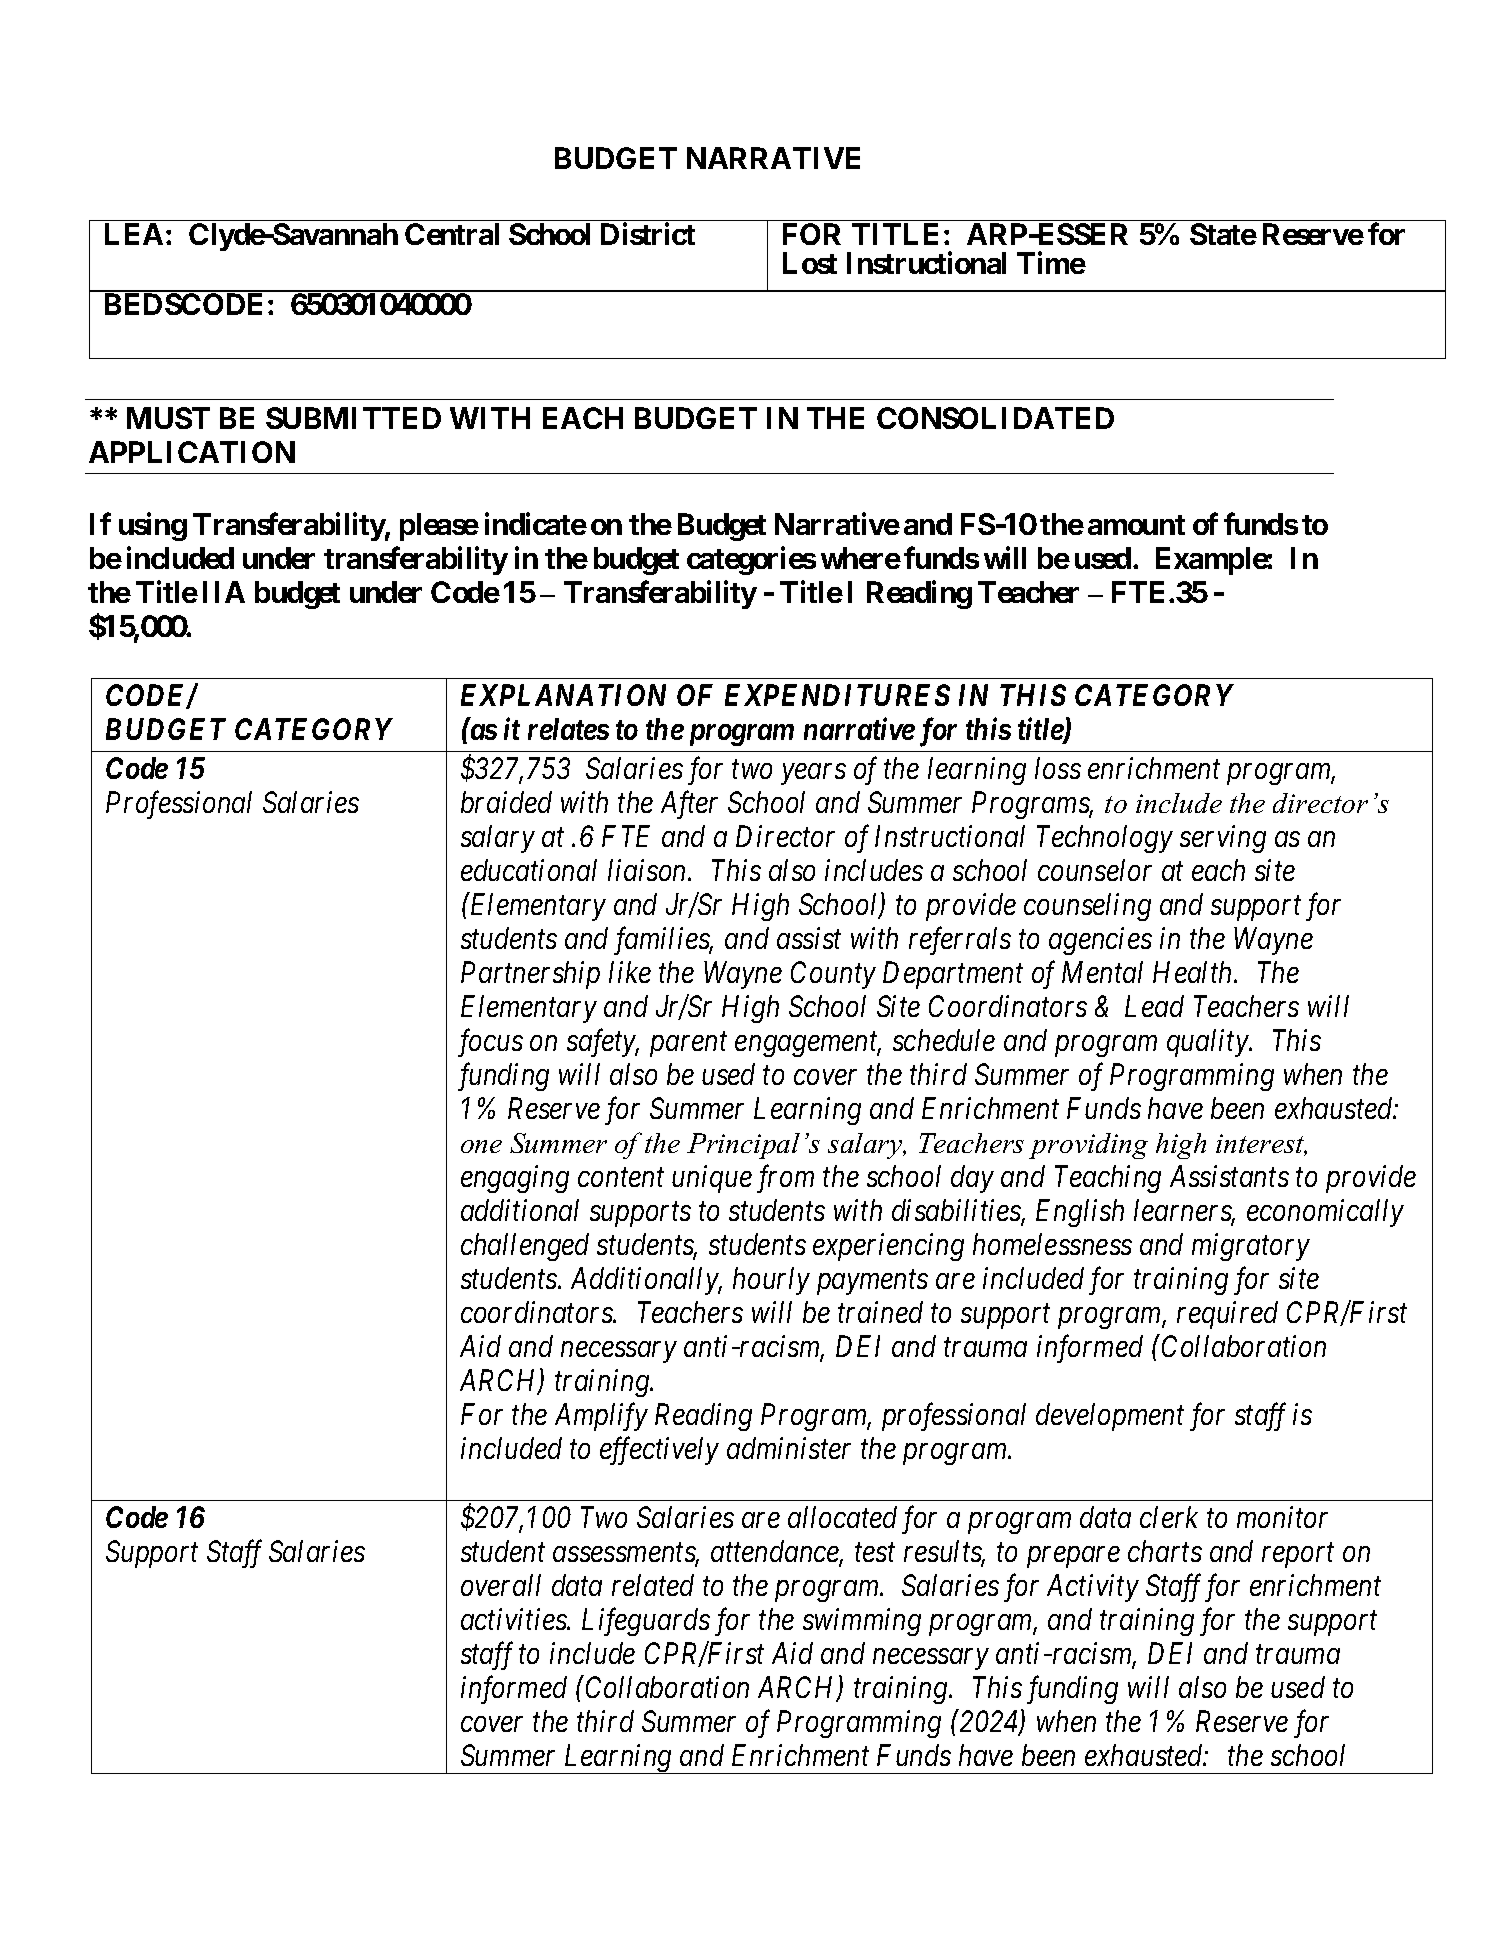 This document has height=1951, width=1507. What do you see at coordinates (1194, 972) in the document?
I see `Health` at bounding box center [1194, 972].
